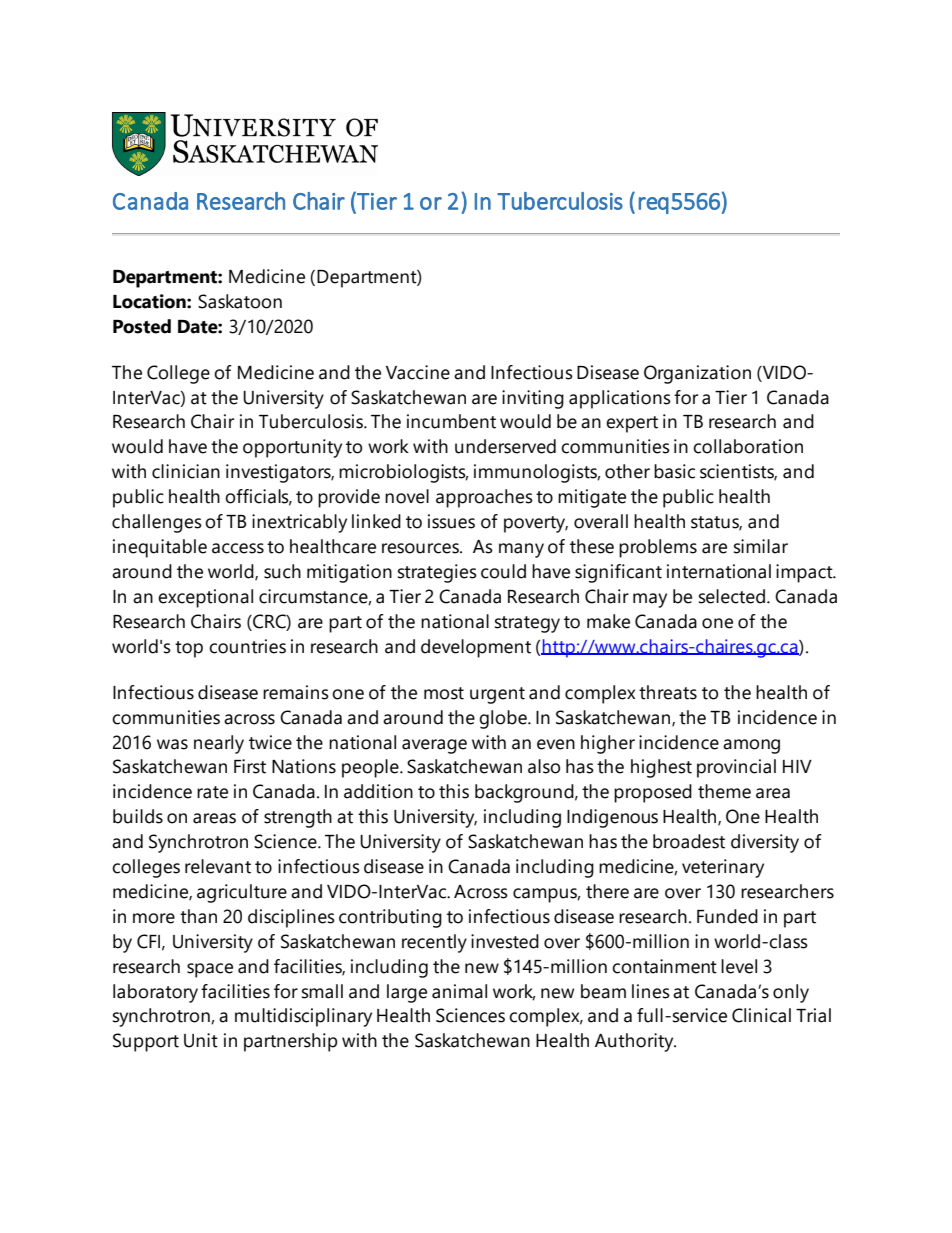 Image resolution: width=952 pixels, height=1233 pixels. What do you see at coordinates (459, 991) in the document?
I see `animal` at bounding box center [459, 991].
